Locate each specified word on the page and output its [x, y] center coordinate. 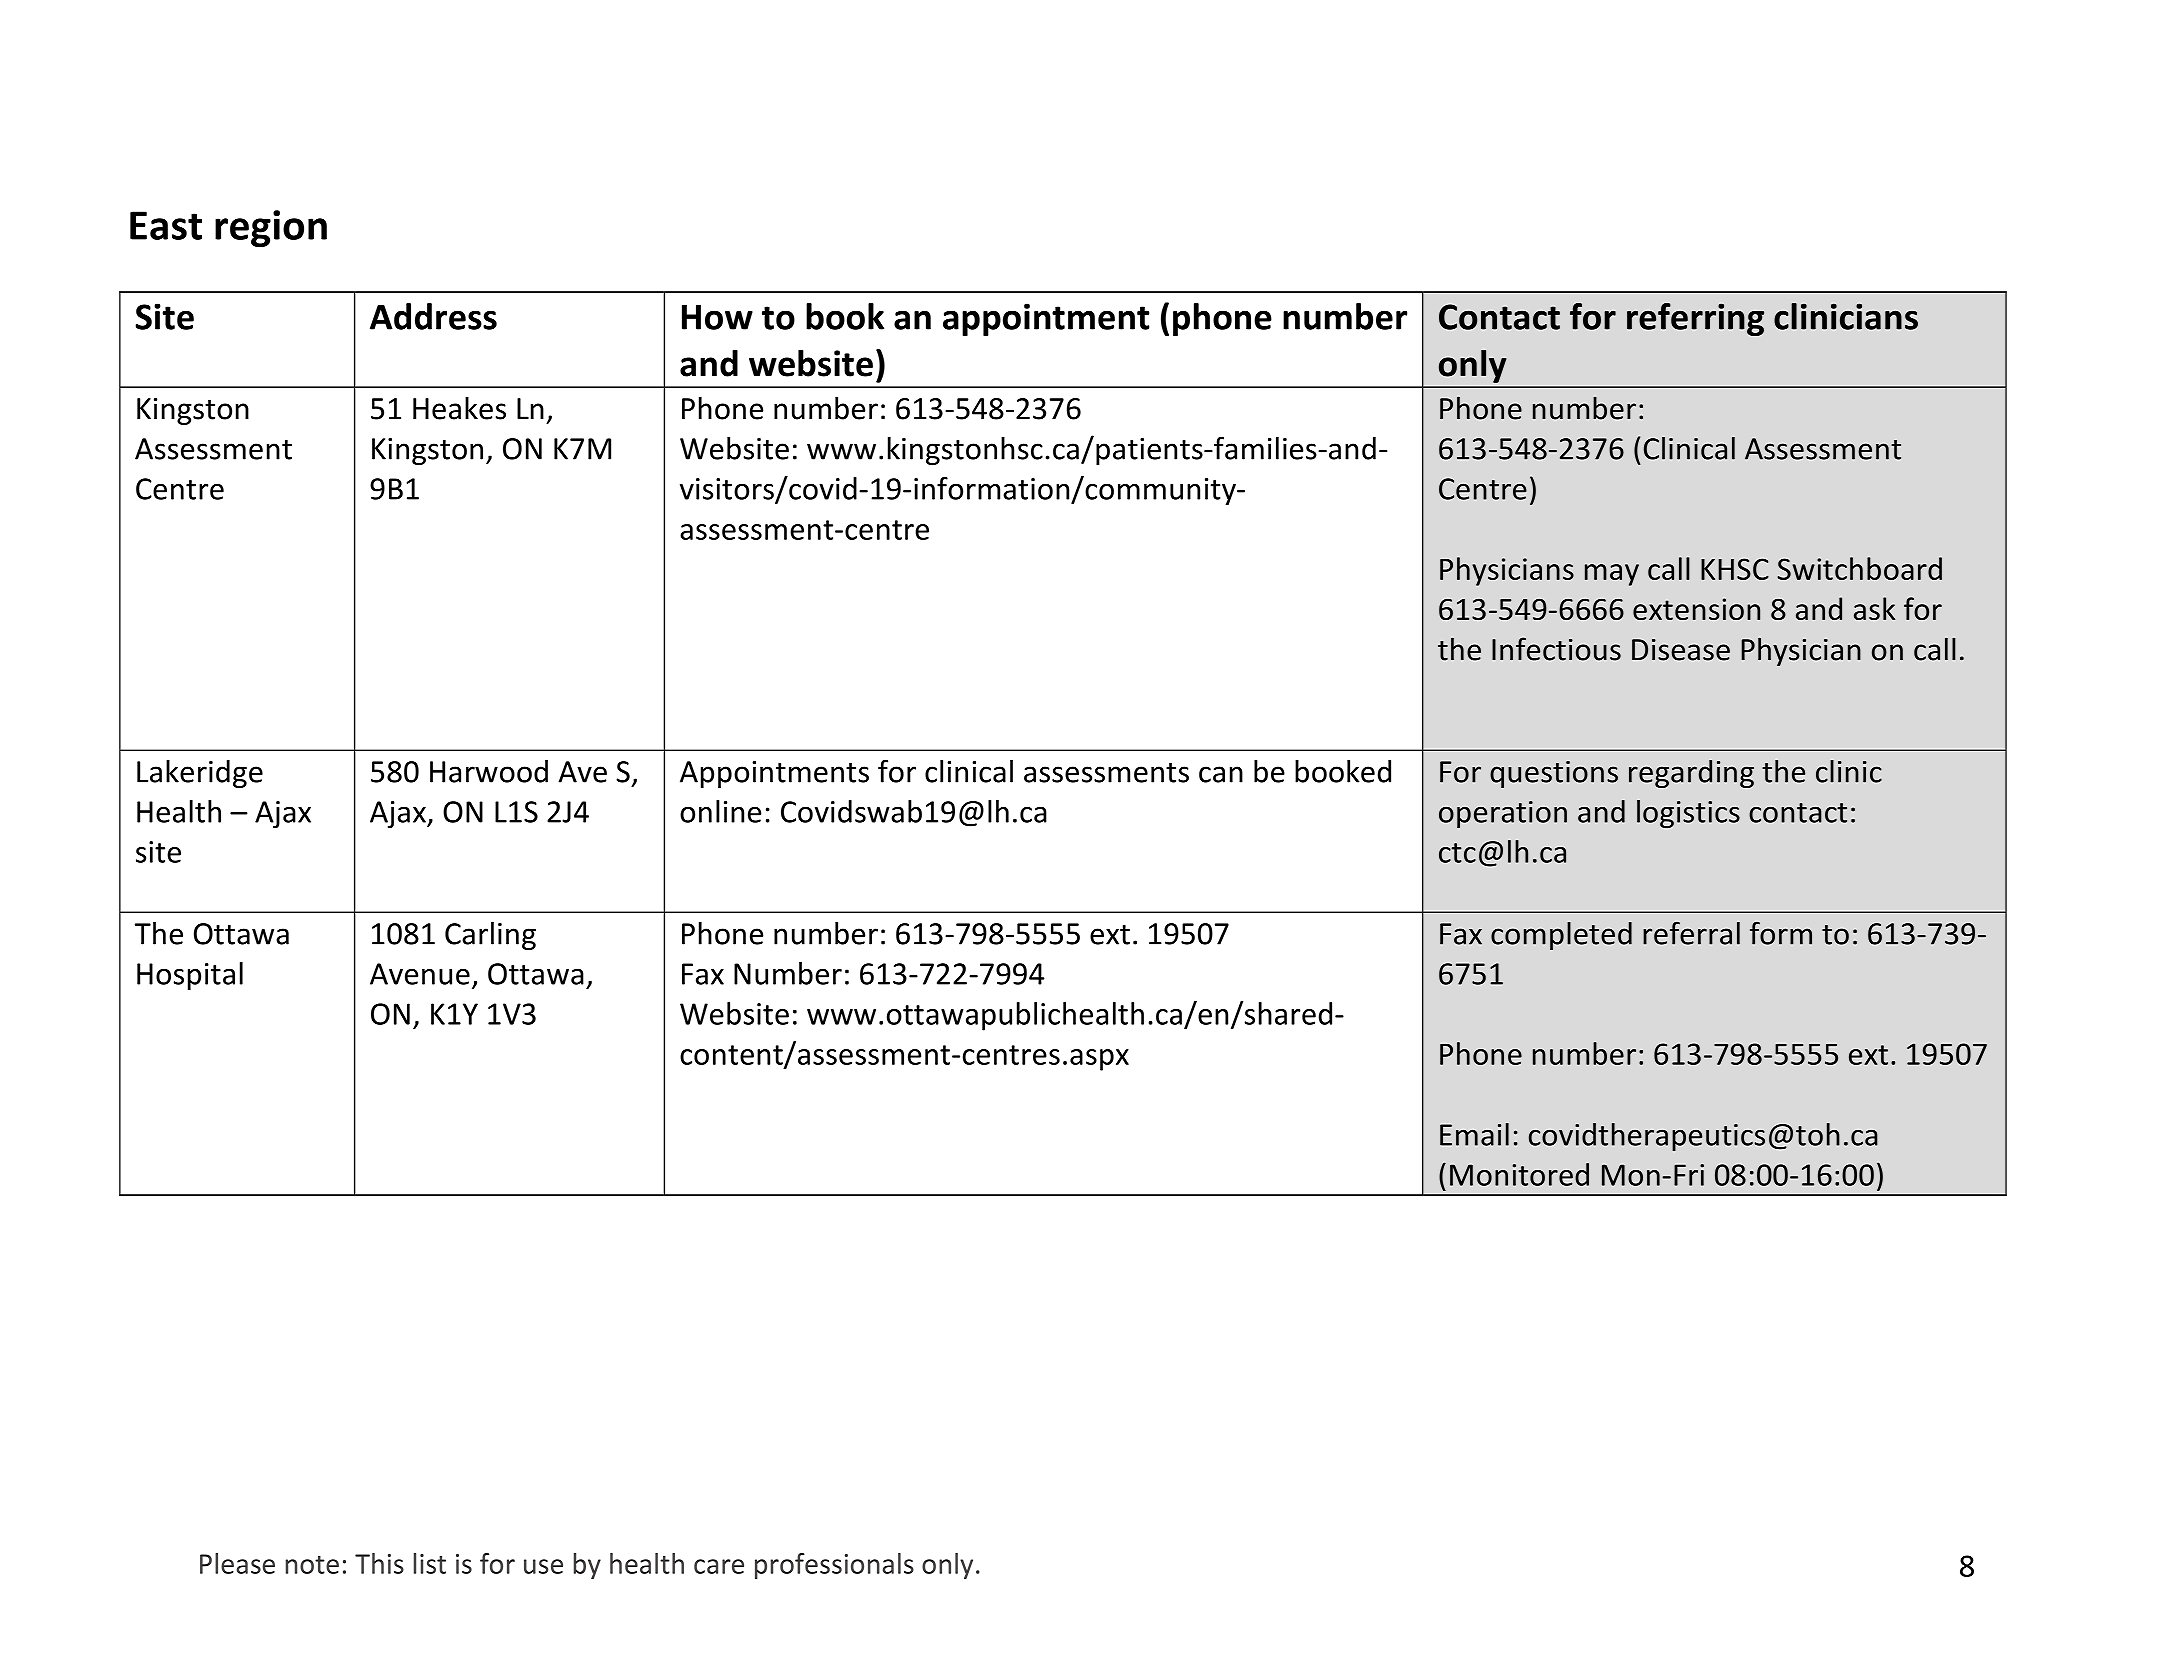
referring [1695, 319]
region [271, 228]
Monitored [1519, 1174]
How [717, 317]
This [379, 1563]
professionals [834, 1566]
